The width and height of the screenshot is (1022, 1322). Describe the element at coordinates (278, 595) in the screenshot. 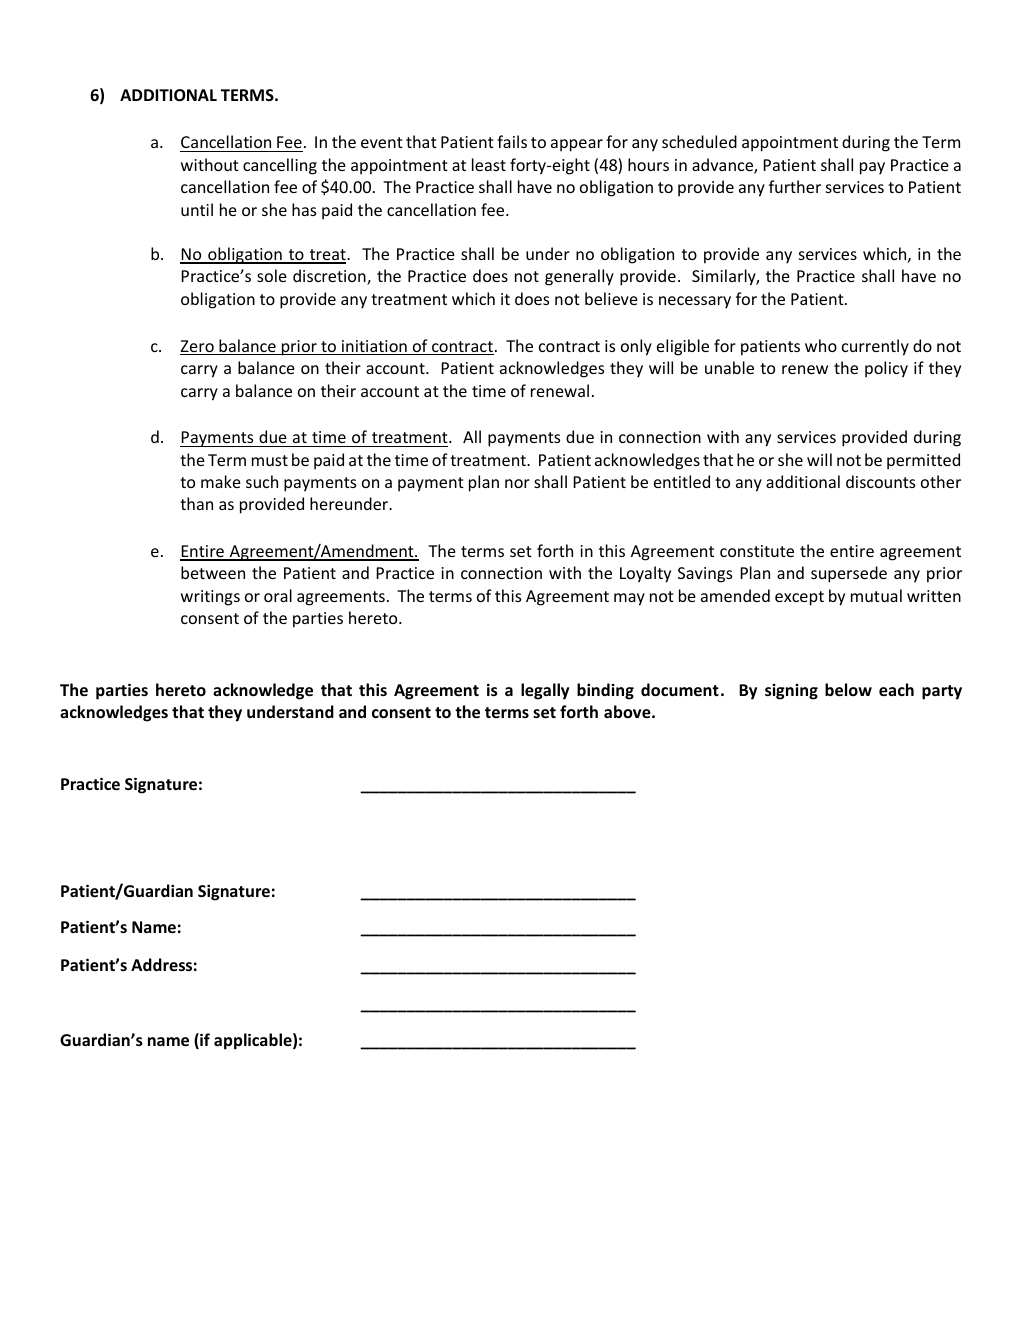

I see `oral` at that location.
